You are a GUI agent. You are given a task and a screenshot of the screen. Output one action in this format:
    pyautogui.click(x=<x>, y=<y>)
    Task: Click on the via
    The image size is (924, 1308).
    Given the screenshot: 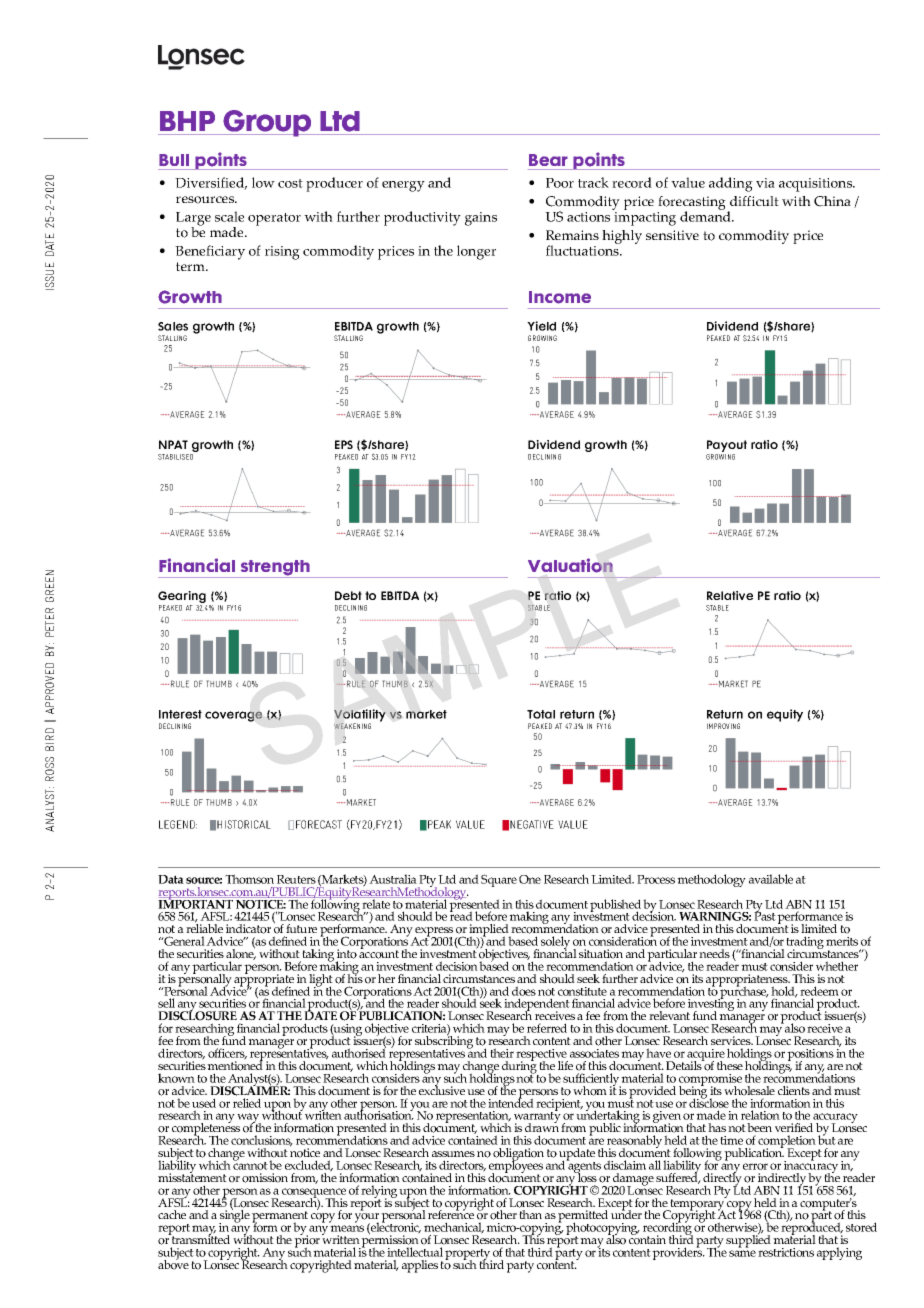 What is the action you would take?
    pyautogui.click(x=765, y=183)
